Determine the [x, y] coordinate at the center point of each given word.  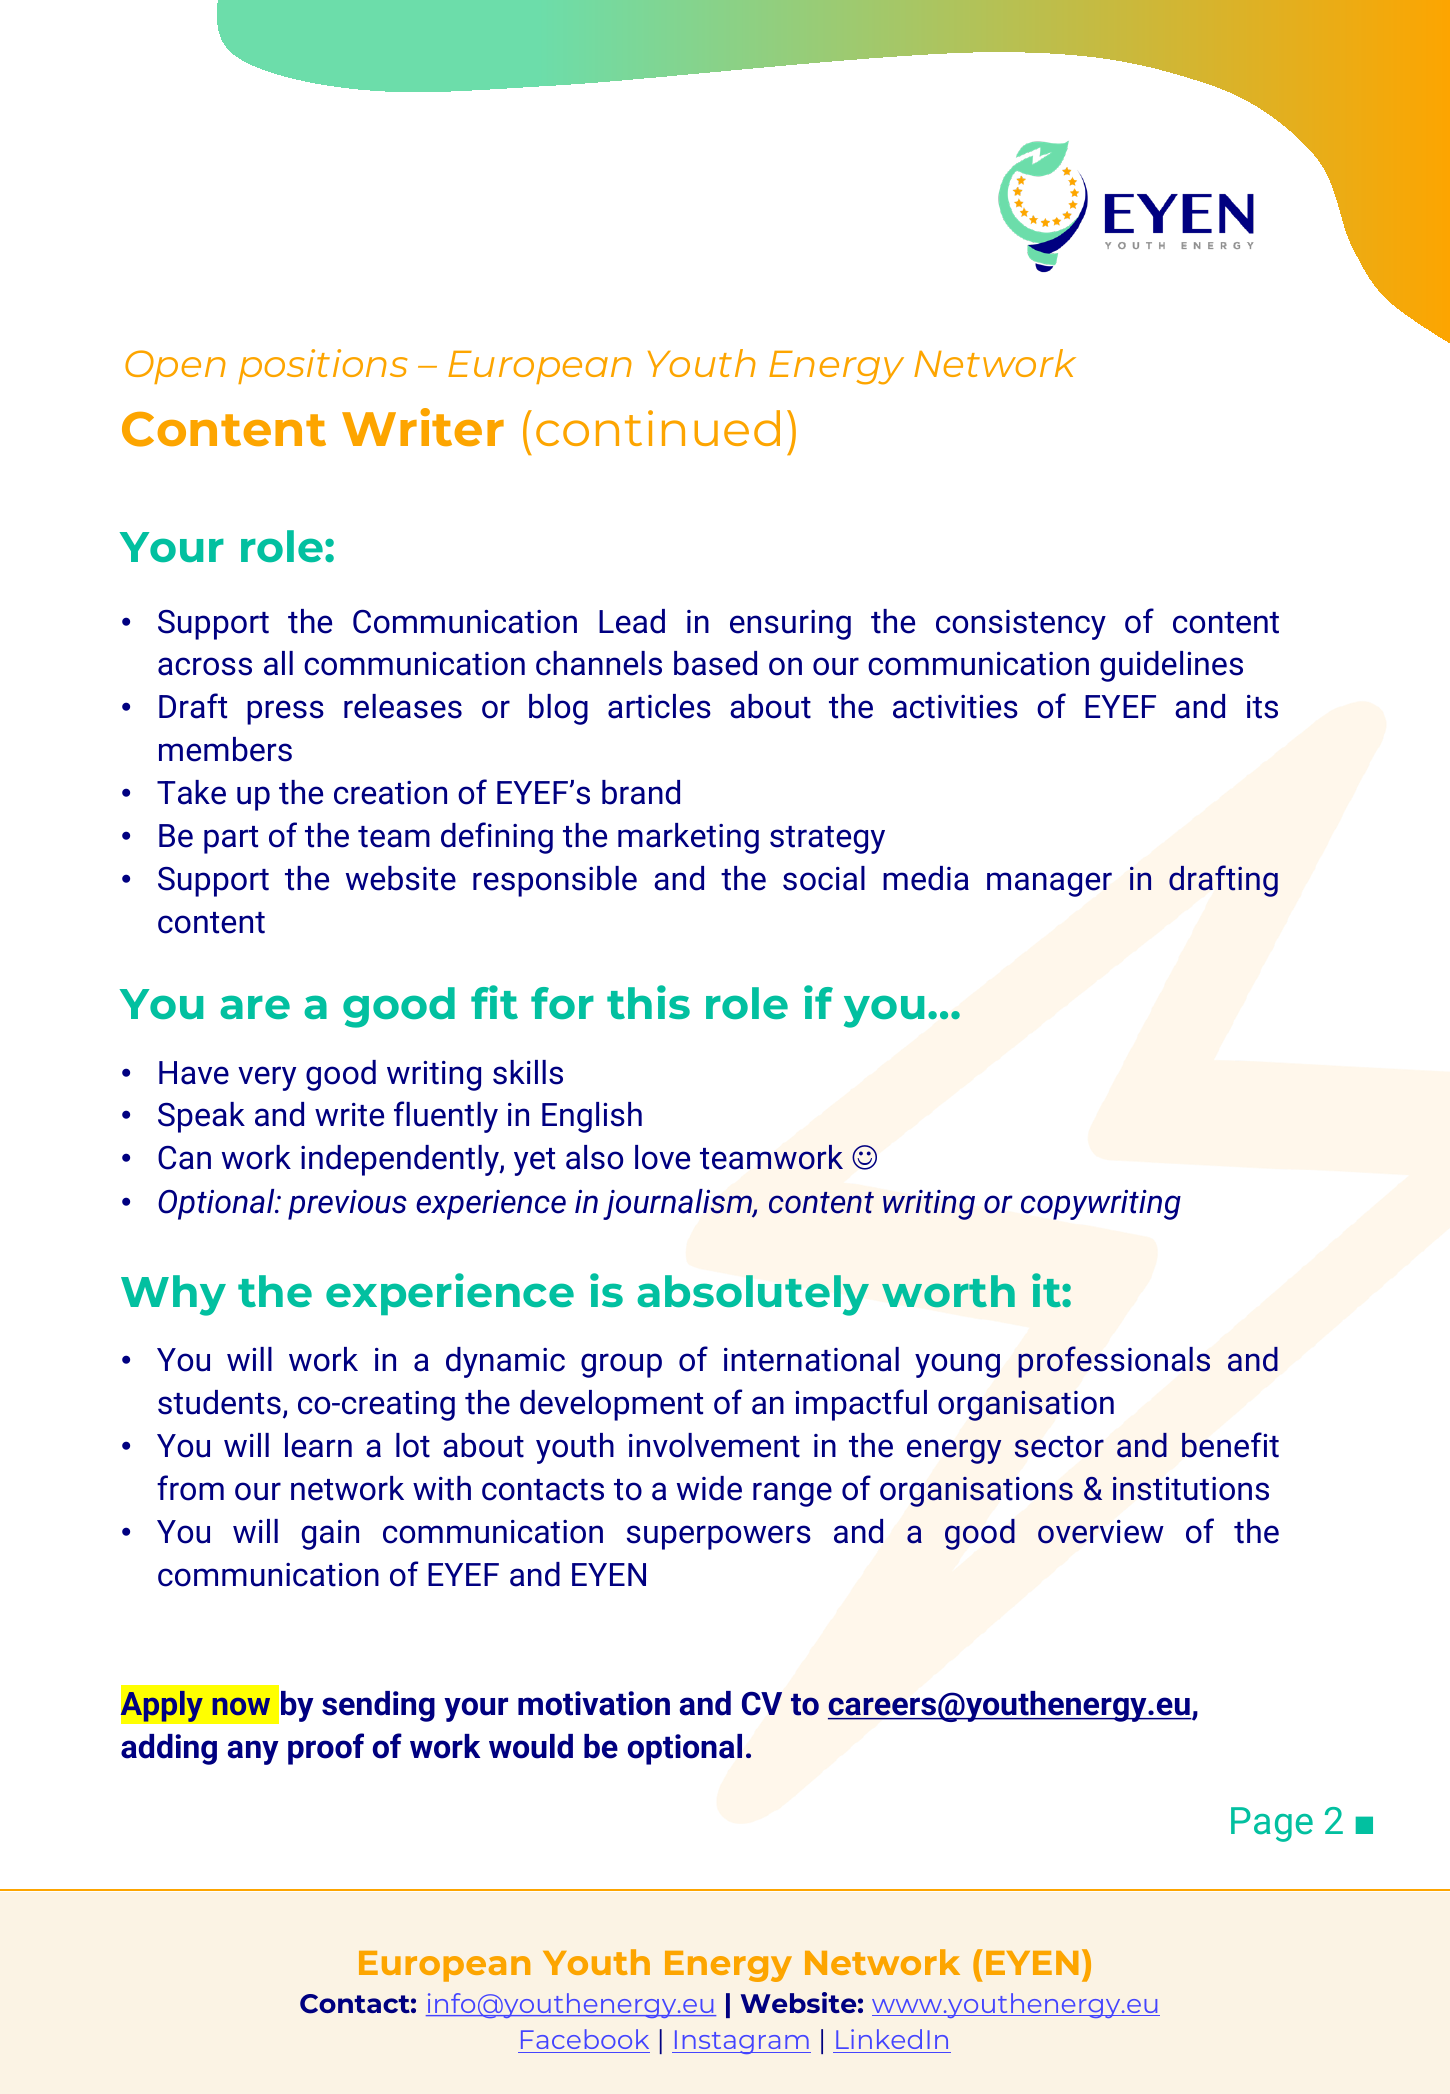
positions [323, 366]
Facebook [585, 2039]
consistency [1021, 625]
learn [318, 1445]
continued [658, 428]
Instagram [742, 2042]
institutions [1191, 1489]
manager [1049, 884]
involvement [714, 1445]
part [231, 840]
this [648, 1002]
